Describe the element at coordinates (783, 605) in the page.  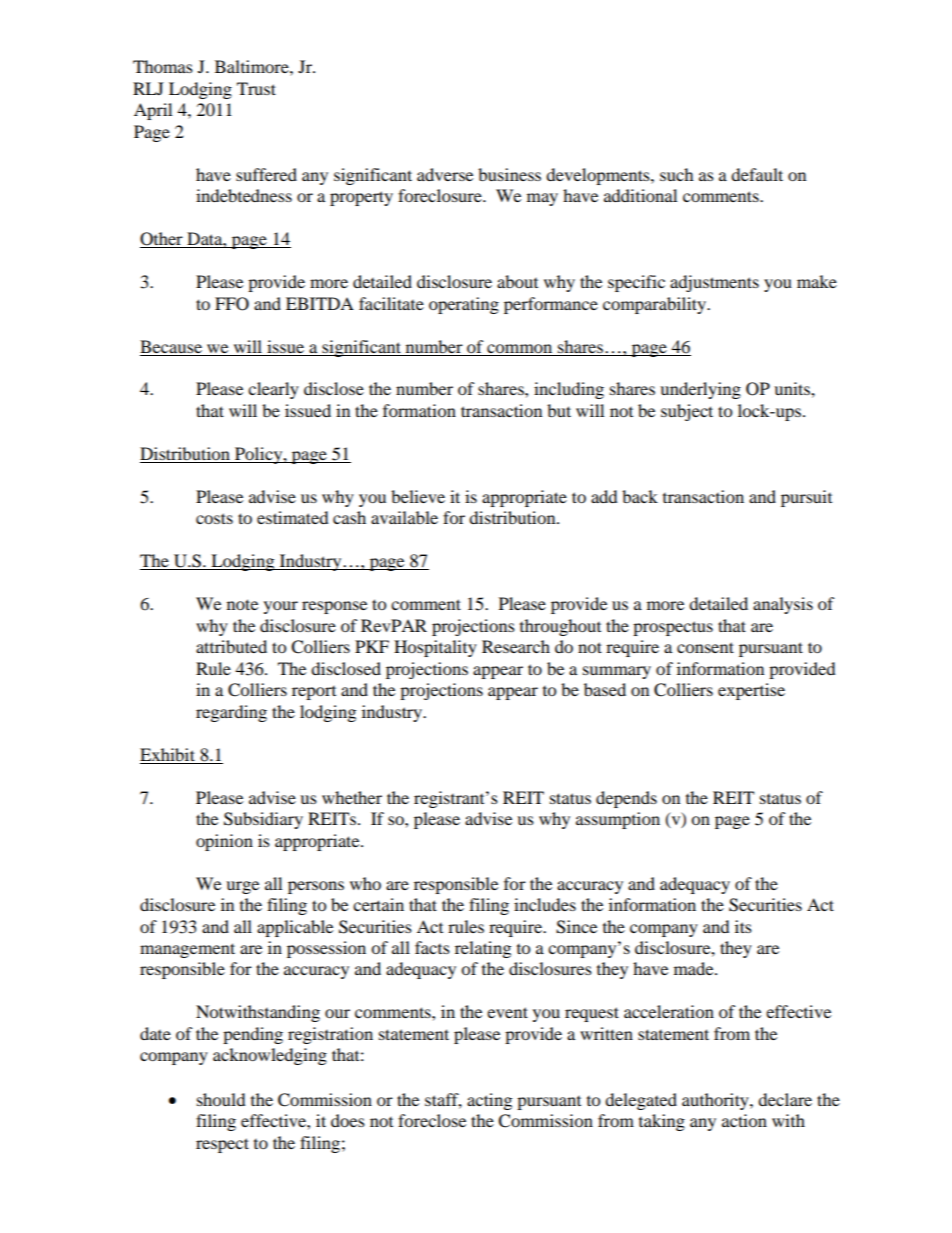
I see `analysis` at that location.
